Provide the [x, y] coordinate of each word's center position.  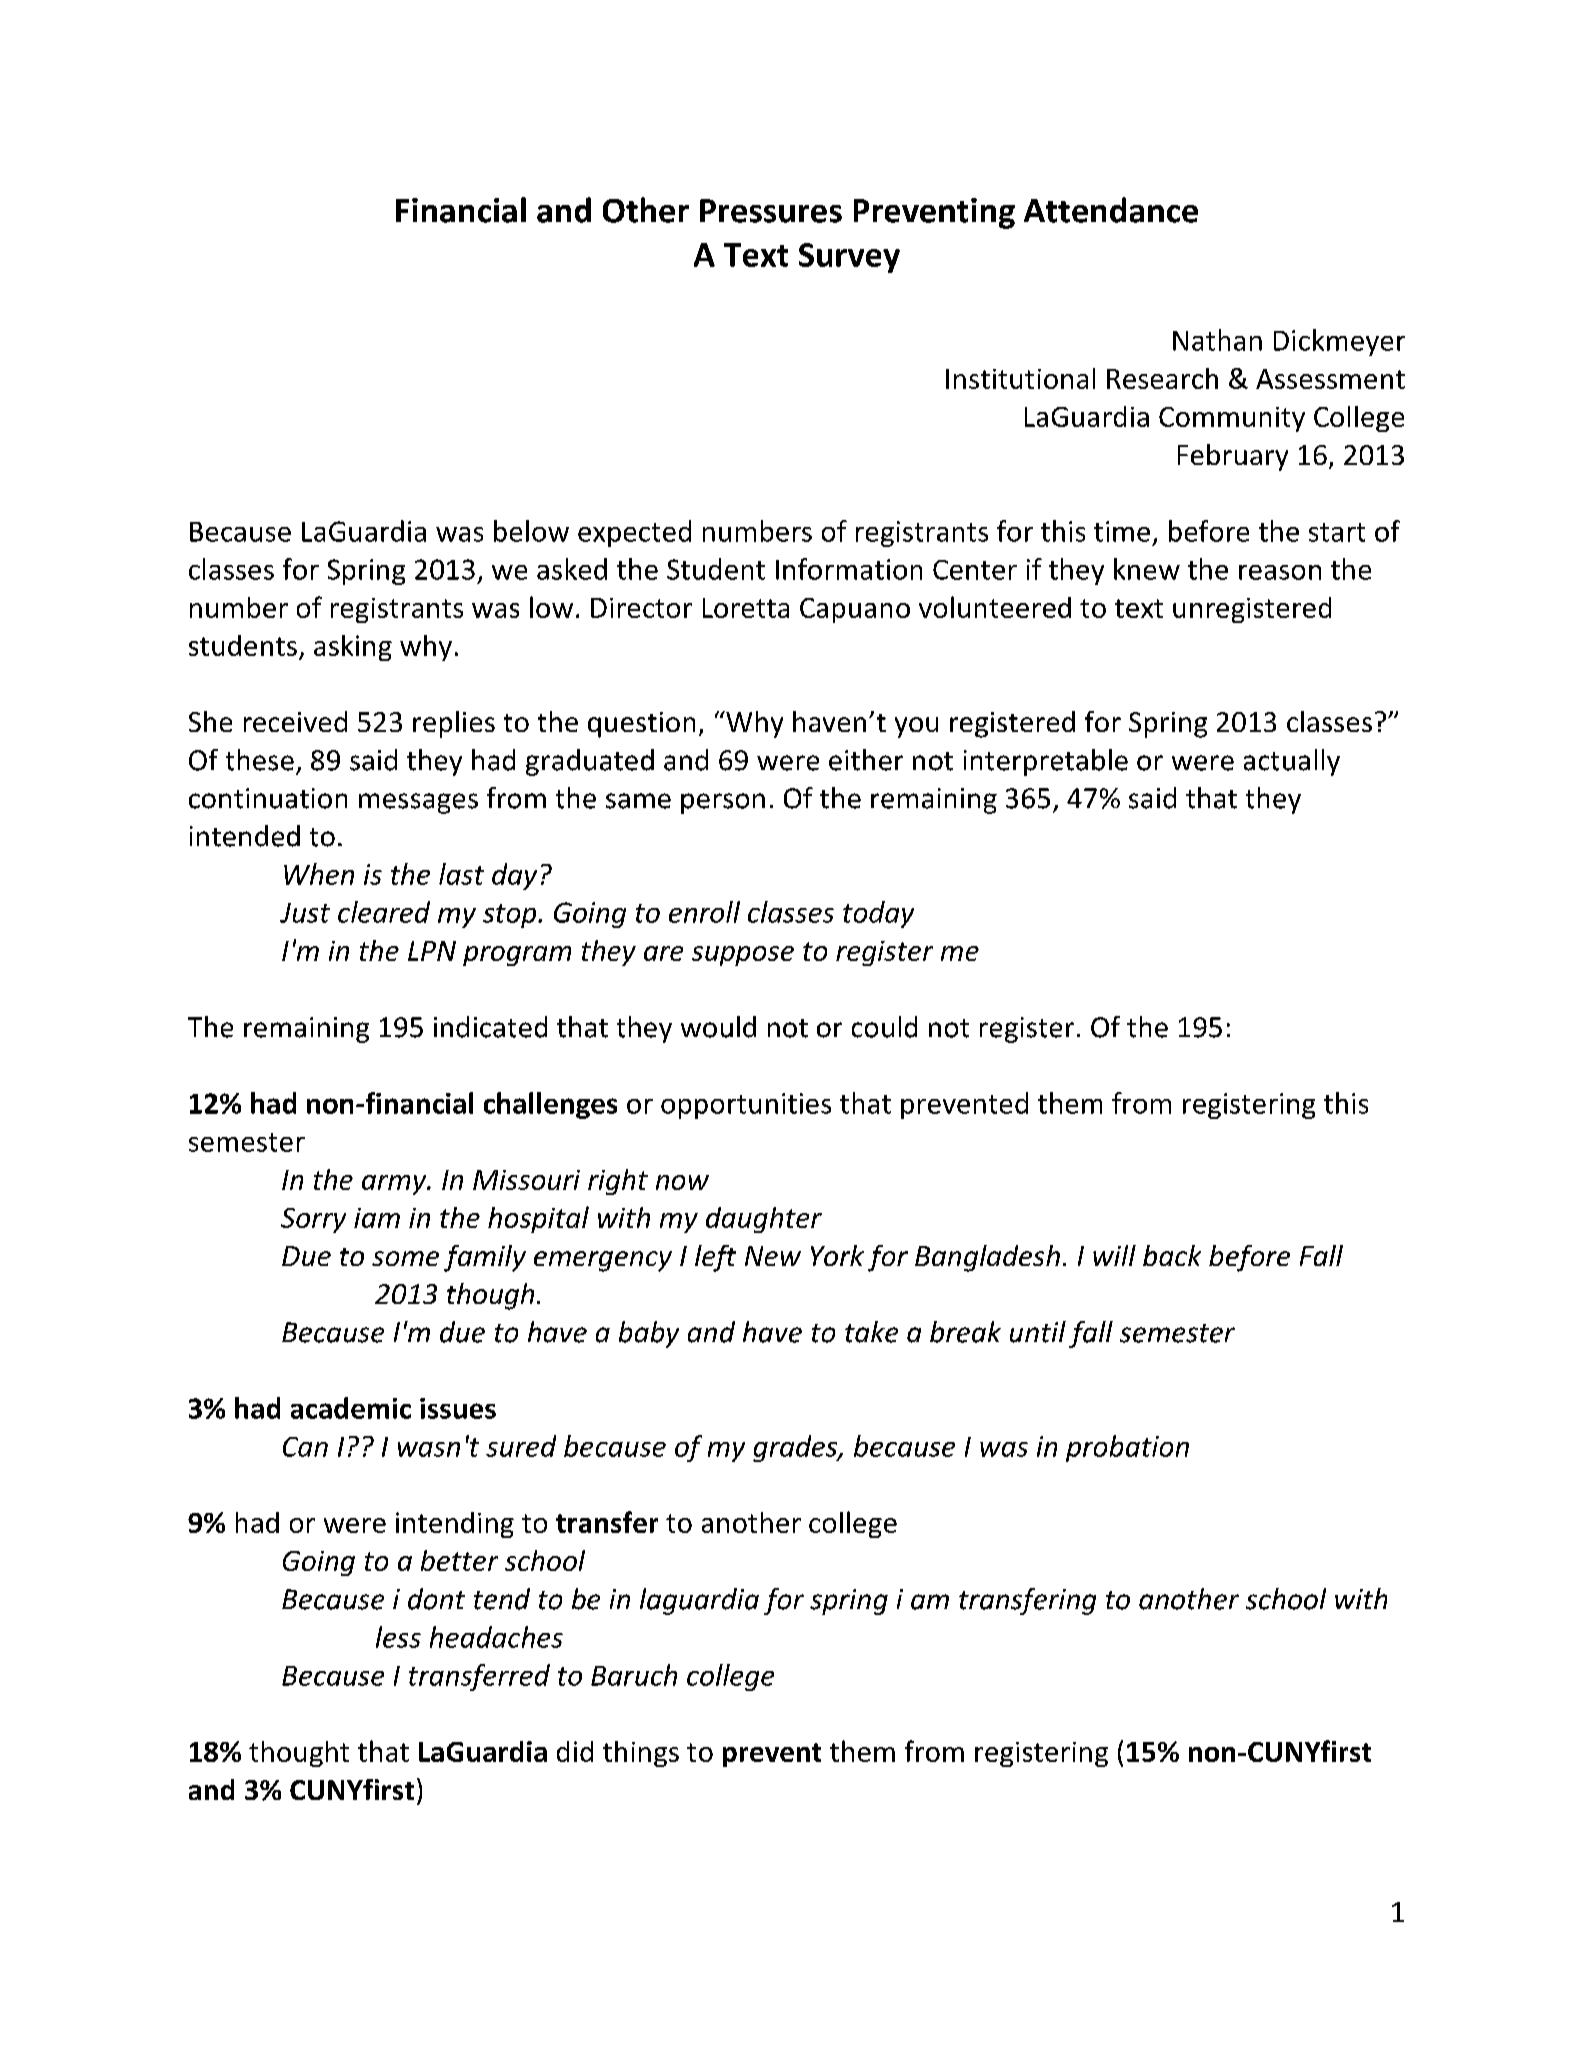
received [295, 721]
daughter [764, 1220]
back [1172, 1255]
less [398, 1637]
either [866, 760]
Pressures [771, 211]
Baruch [634, 1675]
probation [1127, 1448]
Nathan [1217, 340]
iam [377, 1218]
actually [1292, 762]
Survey [849, 258]
